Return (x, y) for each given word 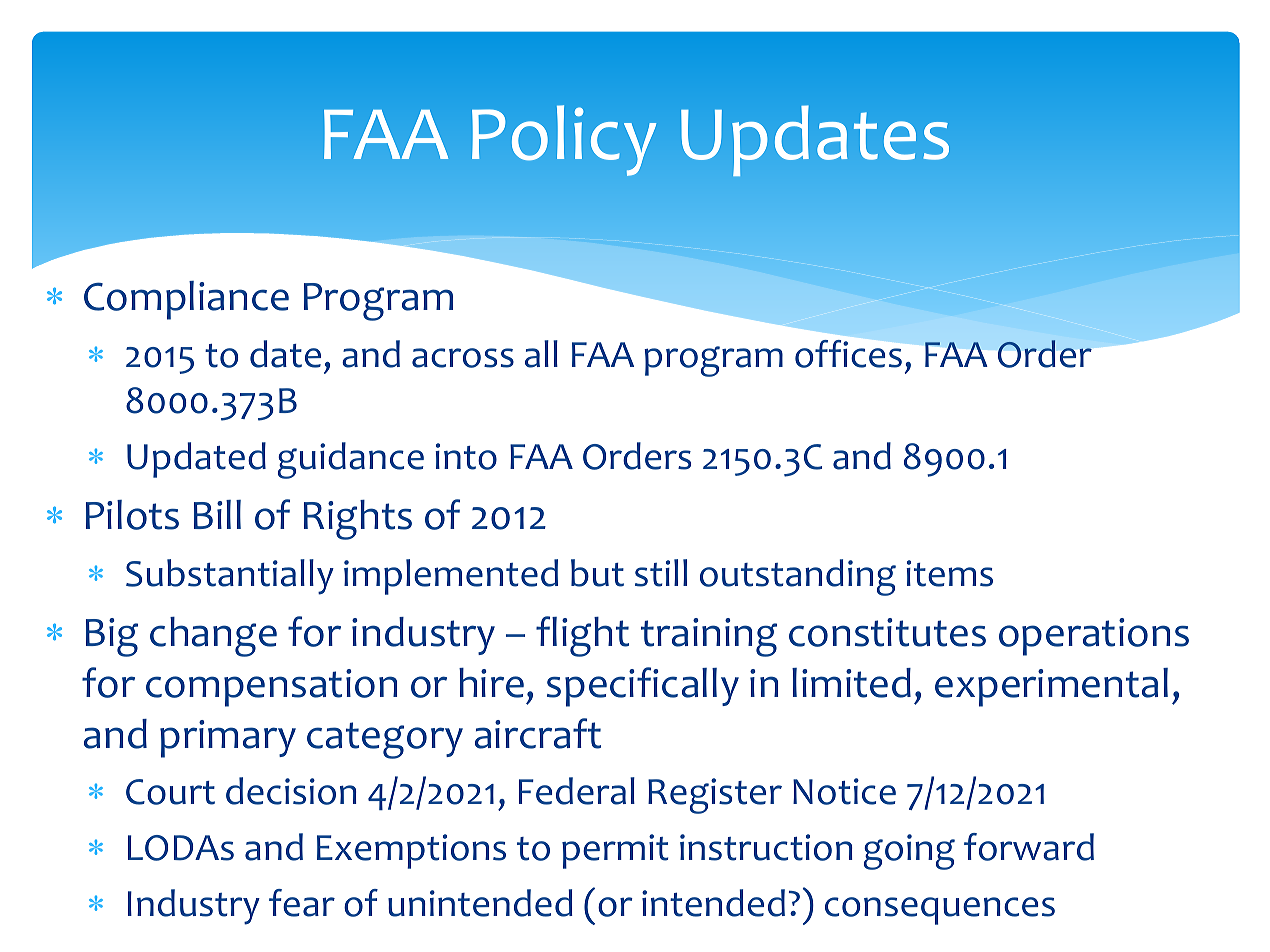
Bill (217, 514)
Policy (564, 140)
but (597, 573)
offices (848, 354)
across (463, 358)
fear (302, 903)
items (949, 573)
